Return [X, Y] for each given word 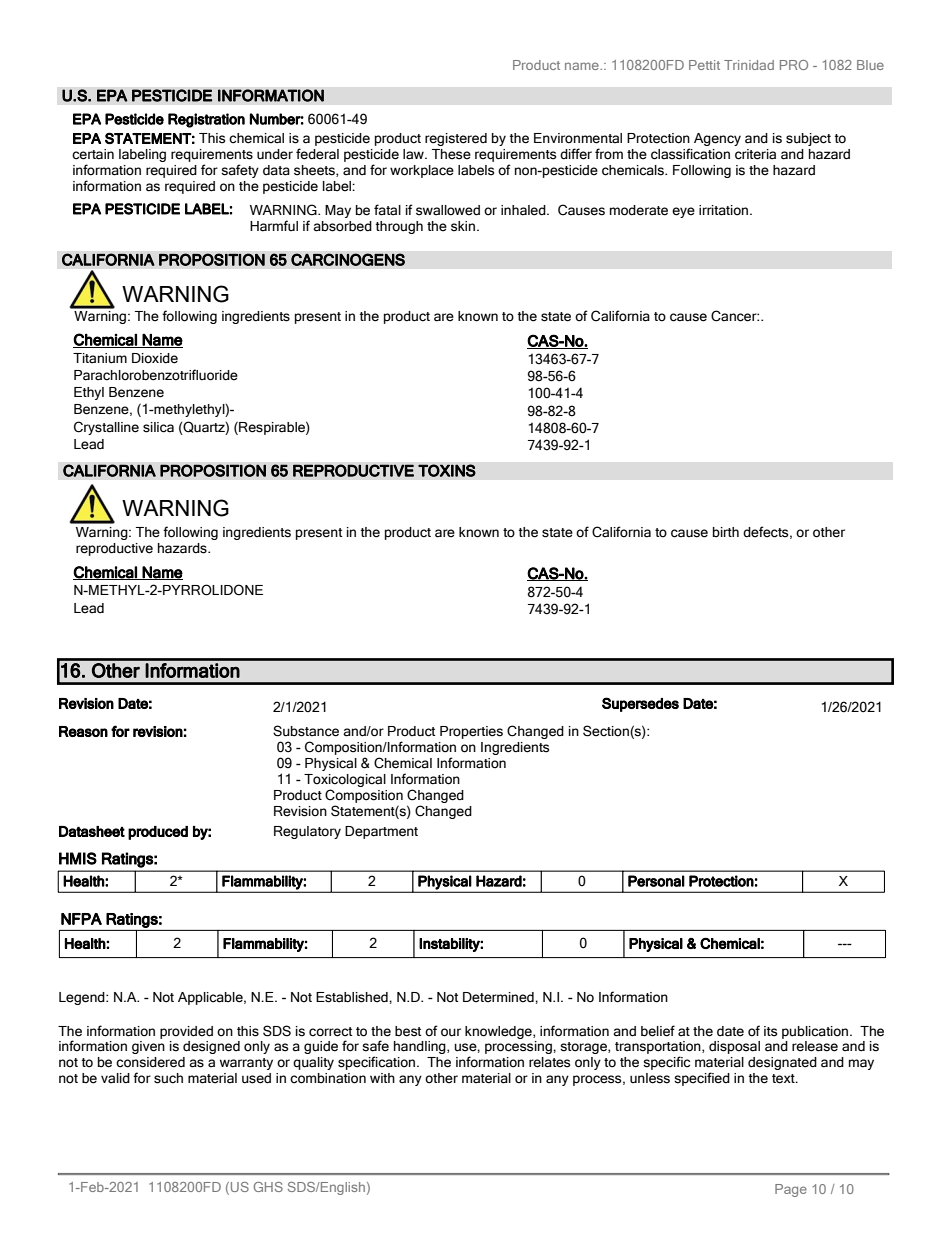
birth [726, 532]
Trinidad [749, 65]
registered [456, 139]
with [382, 1078]
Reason [83, 731]
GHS [268, 1187]
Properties [471, 732]
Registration [206, 120]
